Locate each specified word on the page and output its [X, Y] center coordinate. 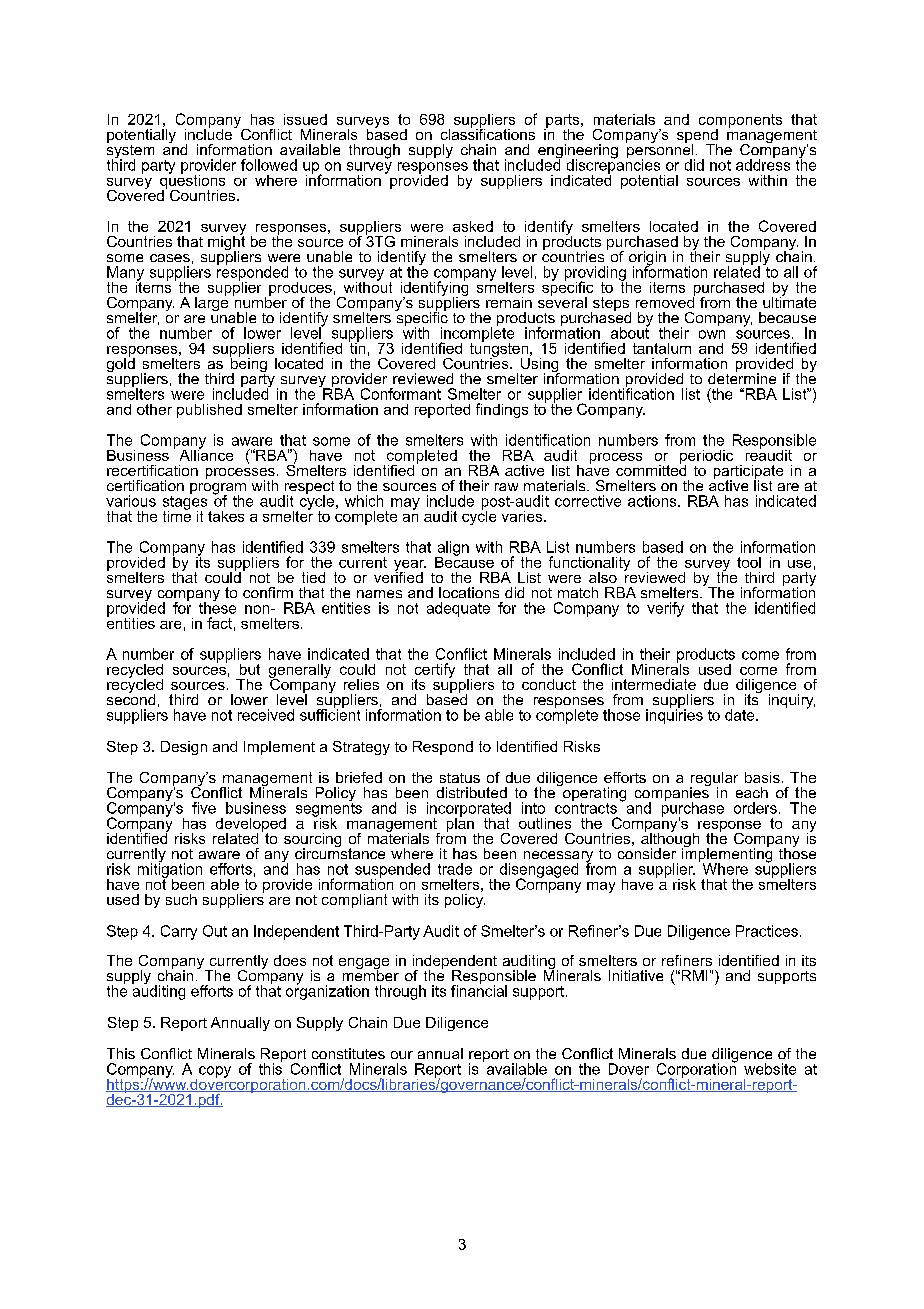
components [740, 122]
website [770, 1069]
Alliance [206, 454]
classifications [488, 133]
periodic [706, 458]
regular [714, 780]
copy [215, 1072]
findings [502, 410]
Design [184, 748]
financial [479, 990]
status [460, 778]
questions [192, 181]
